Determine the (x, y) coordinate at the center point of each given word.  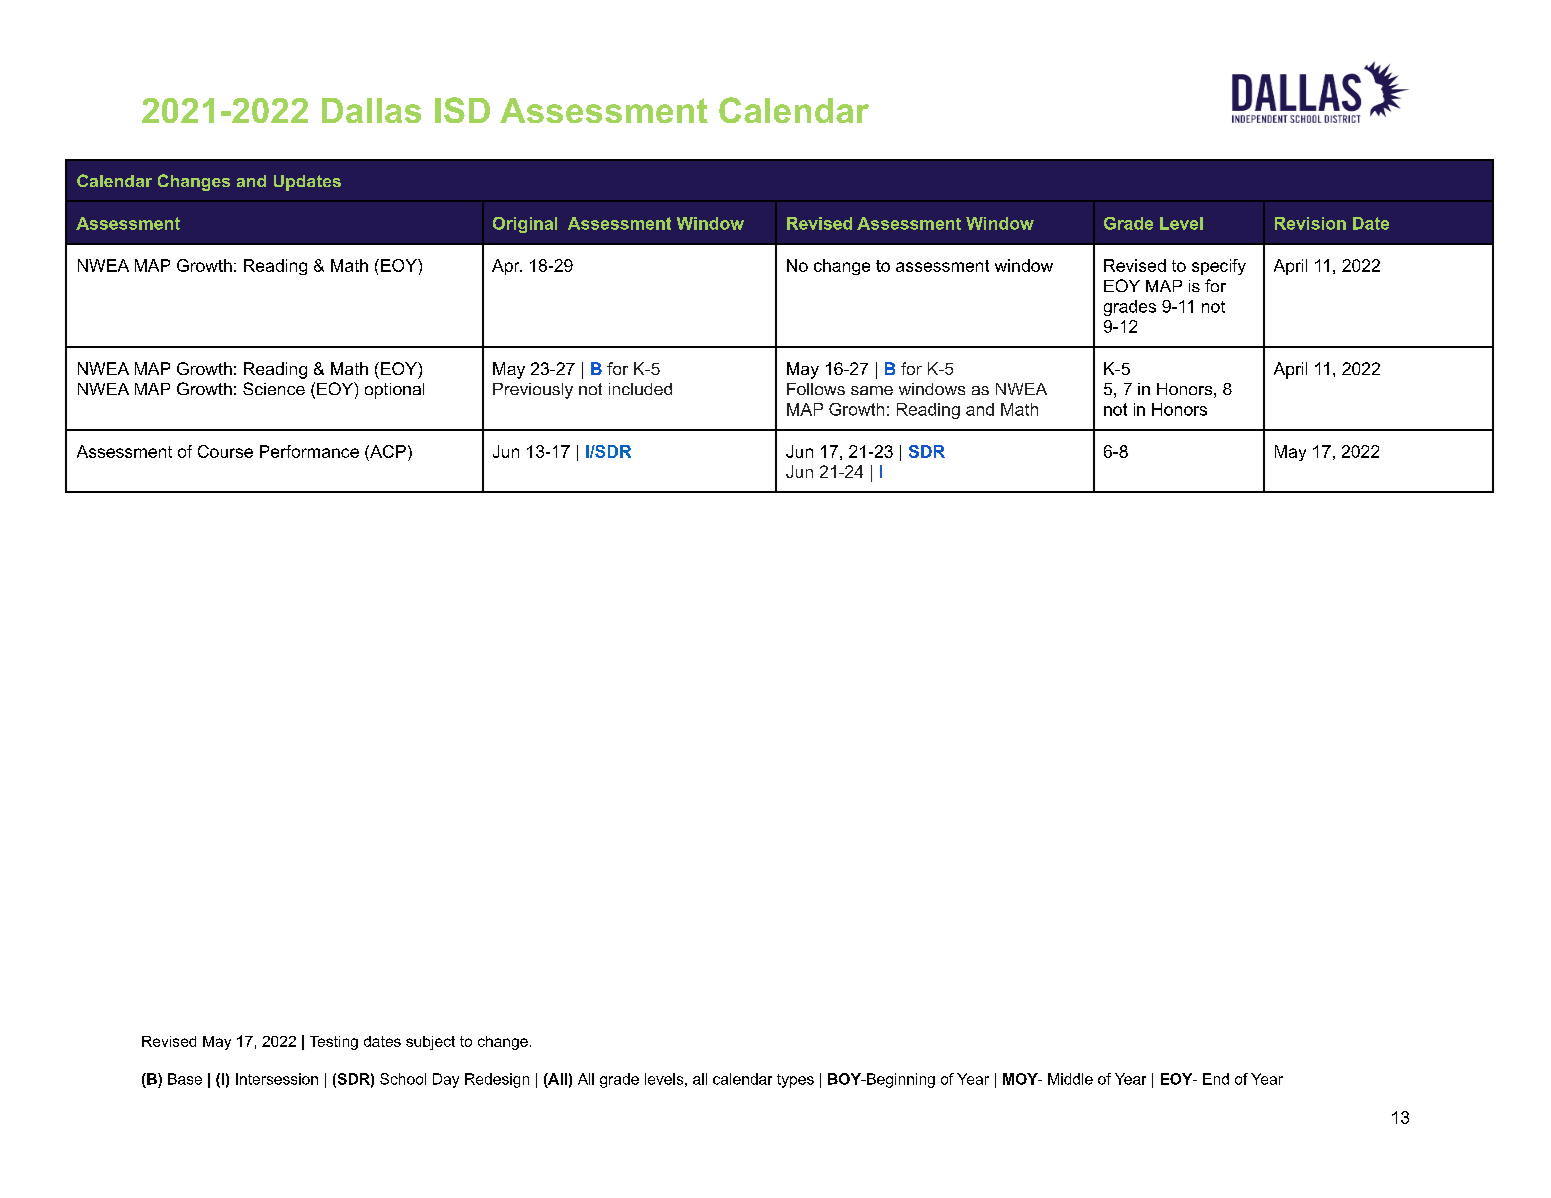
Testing (334, 1043)
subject (430, 1043)
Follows (816, 389)
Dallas (371, 110)
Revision (1310, 223)
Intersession (277, 1079)
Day (446, 1080)
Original (525, 225)
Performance (309, 451)
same (872, 390)
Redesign (497, 1080)
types (795, 1081)
